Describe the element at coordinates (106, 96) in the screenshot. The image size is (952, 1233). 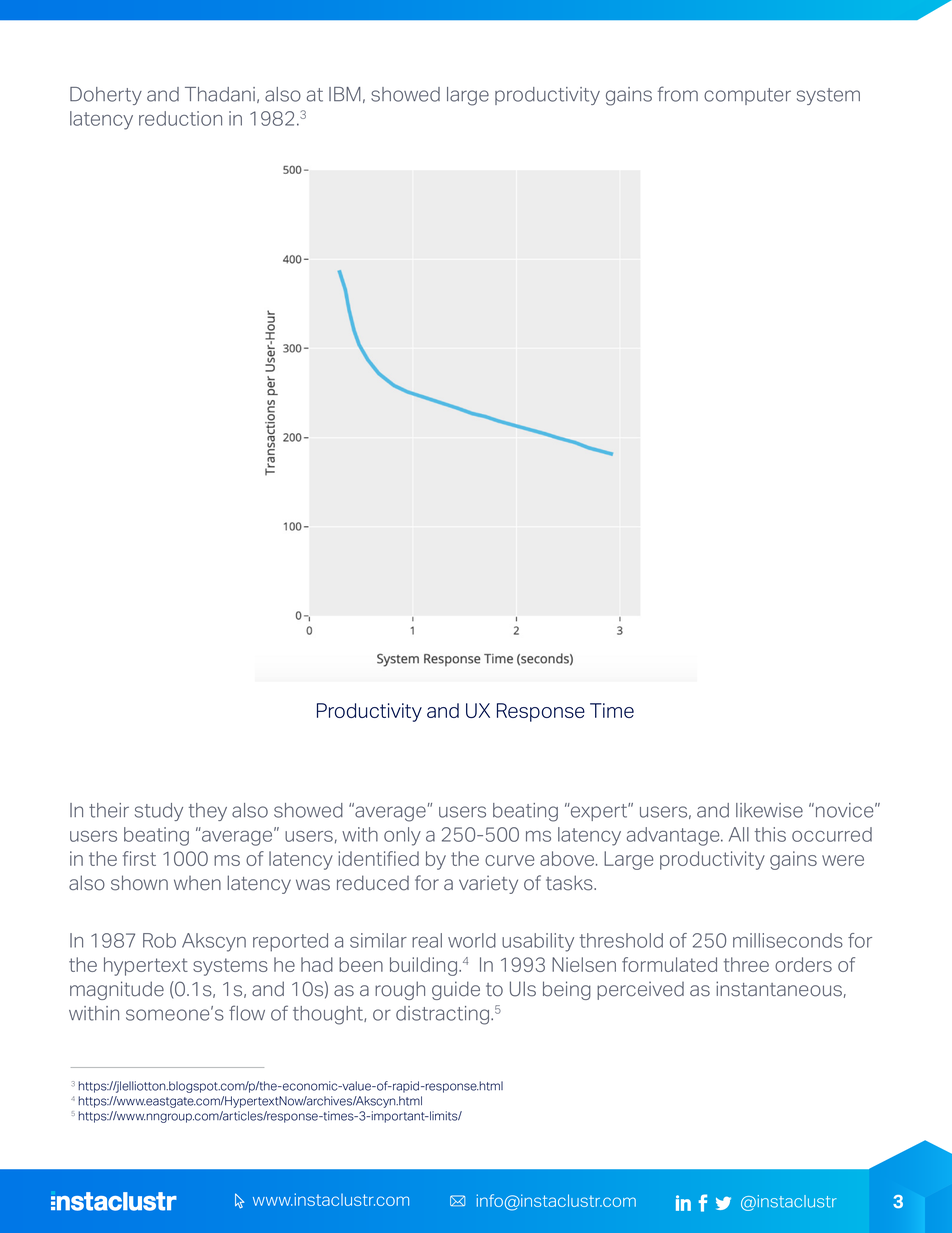
I see `Doherty` at that location.
